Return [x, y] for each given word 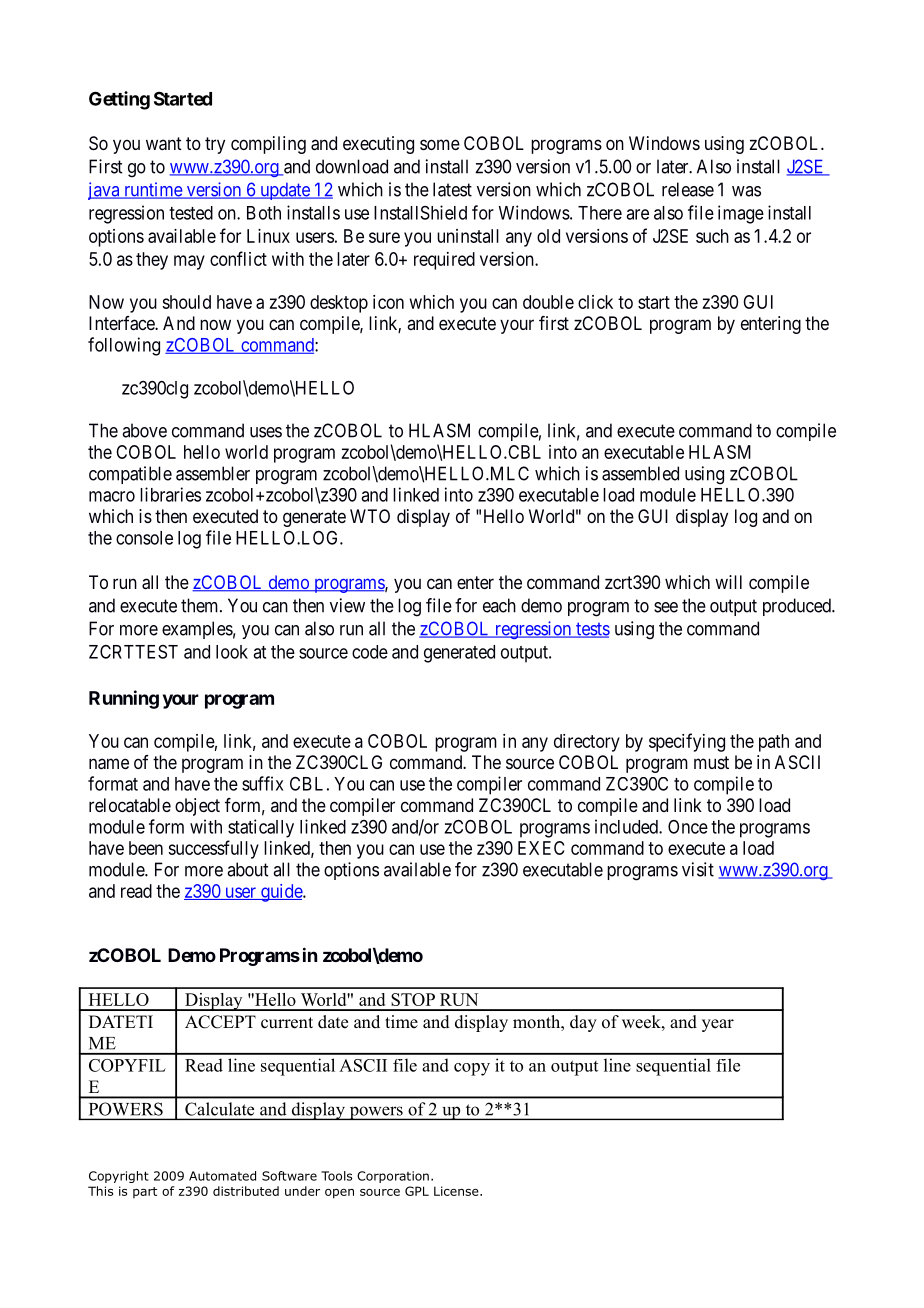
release [688, 189]
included [627, 826]
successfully [213, 849]
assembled [640, 473]
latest [452, 189]
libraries [170, 494]
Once [688, 827]
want [164, 144]
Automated [222, 1176]
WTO [370, 516]
